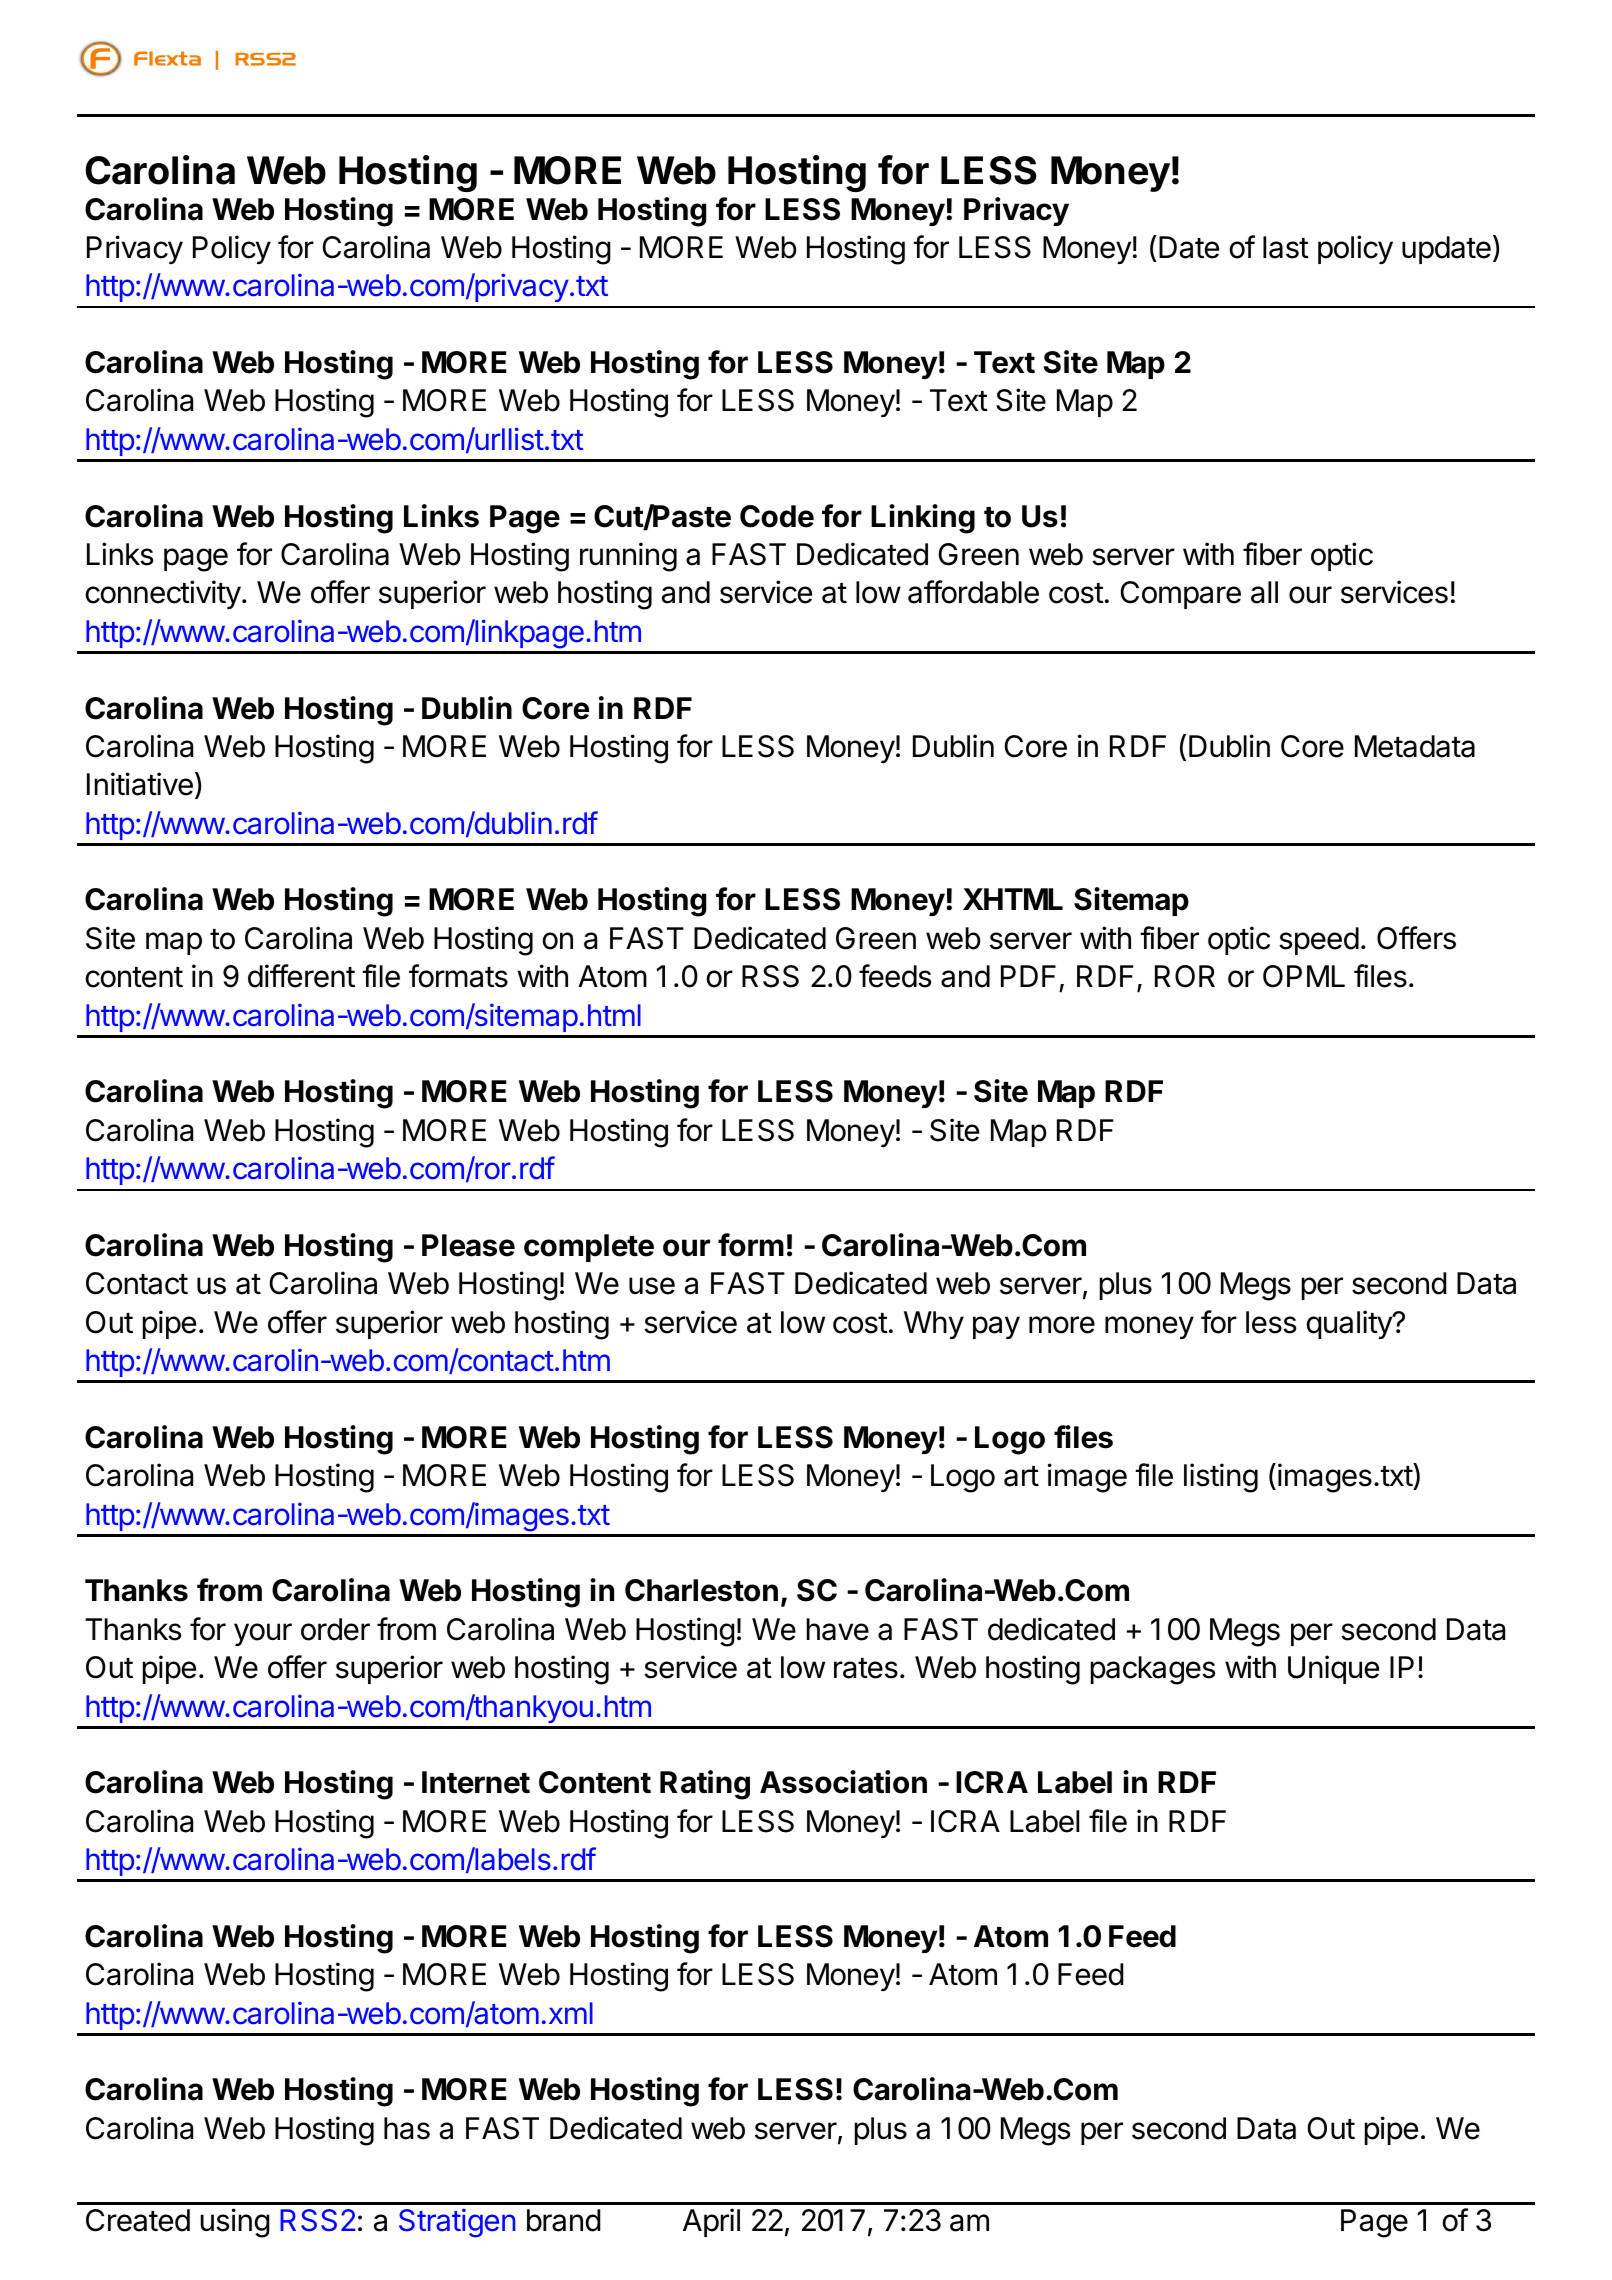  What do you see at coordinates (652, 1286) in the image?
I see `use` at bounding box center [652, 1286].
